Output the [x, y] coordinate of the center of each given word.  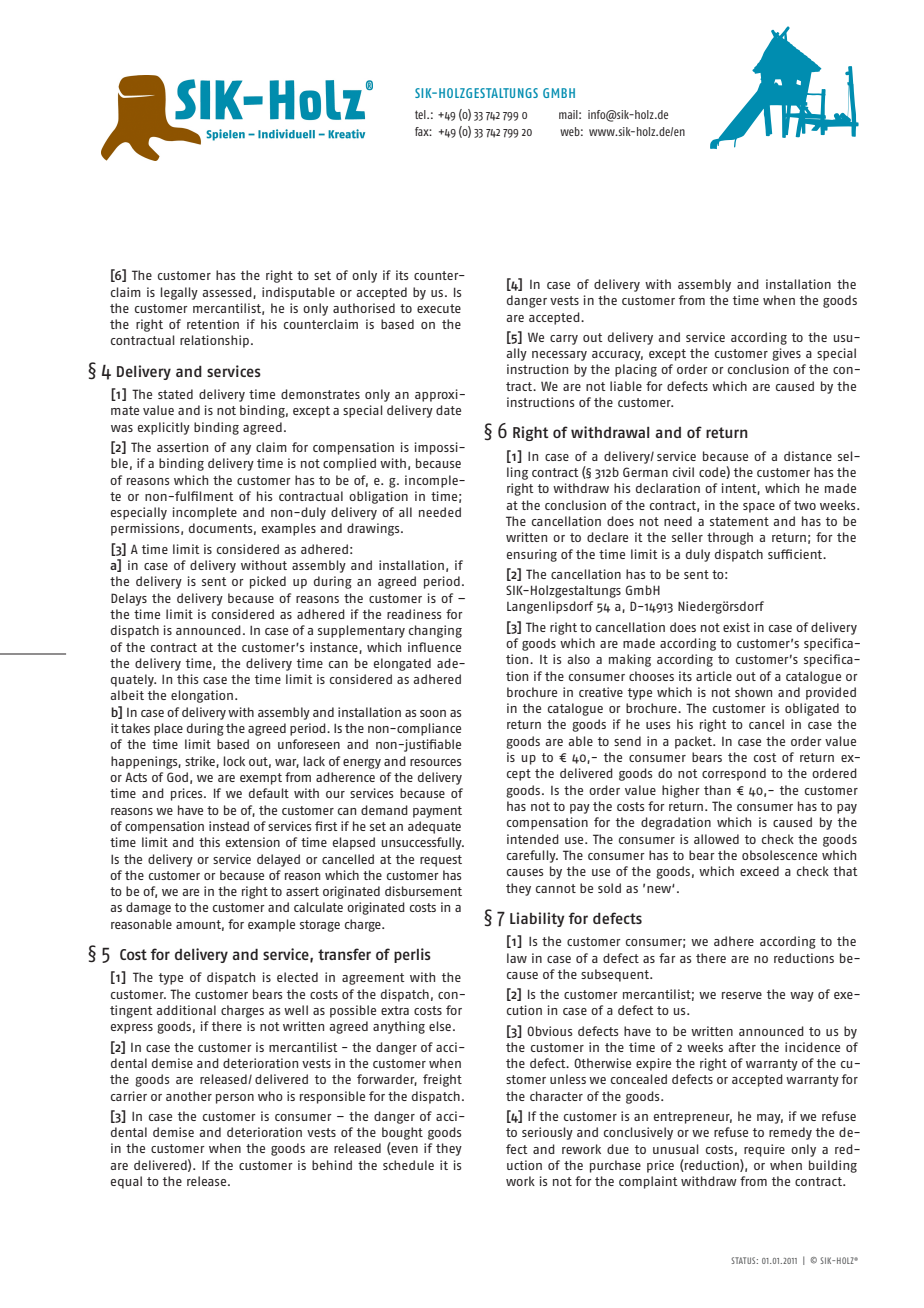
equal [126, 1182]
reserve [742, 995]
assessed [228, 293]
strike [201, 762]
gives [786, 354]
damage [148, 908]
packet [694, 742]
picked [268, 582]
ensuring [532, 555]
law [517, 958]
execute [439, 308]
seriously [547, 1133]
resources [435, 762]
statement [739, 521]
